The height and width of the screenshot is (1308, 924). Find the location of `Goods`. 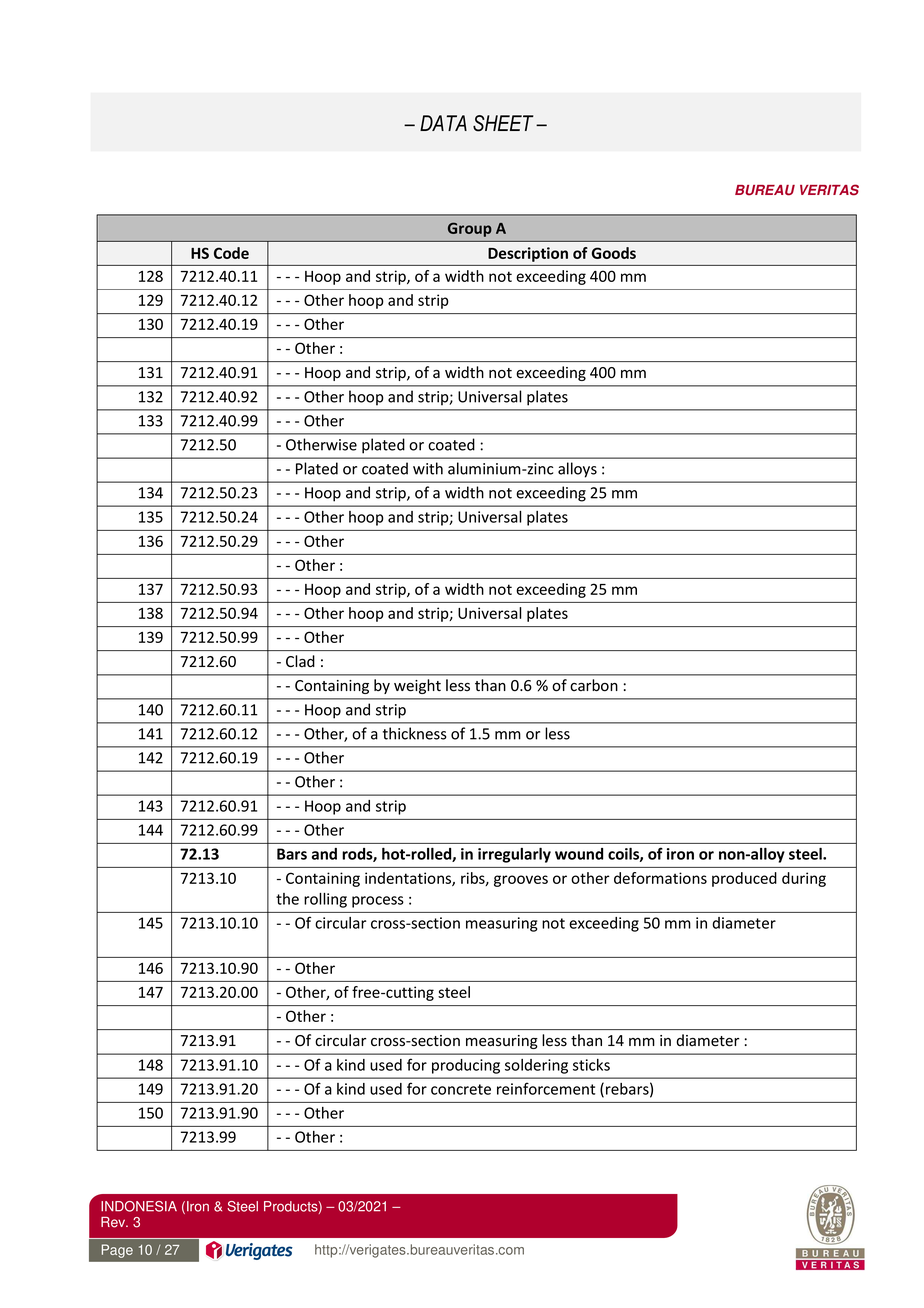

Goods is located at coordinates (614, 253).
